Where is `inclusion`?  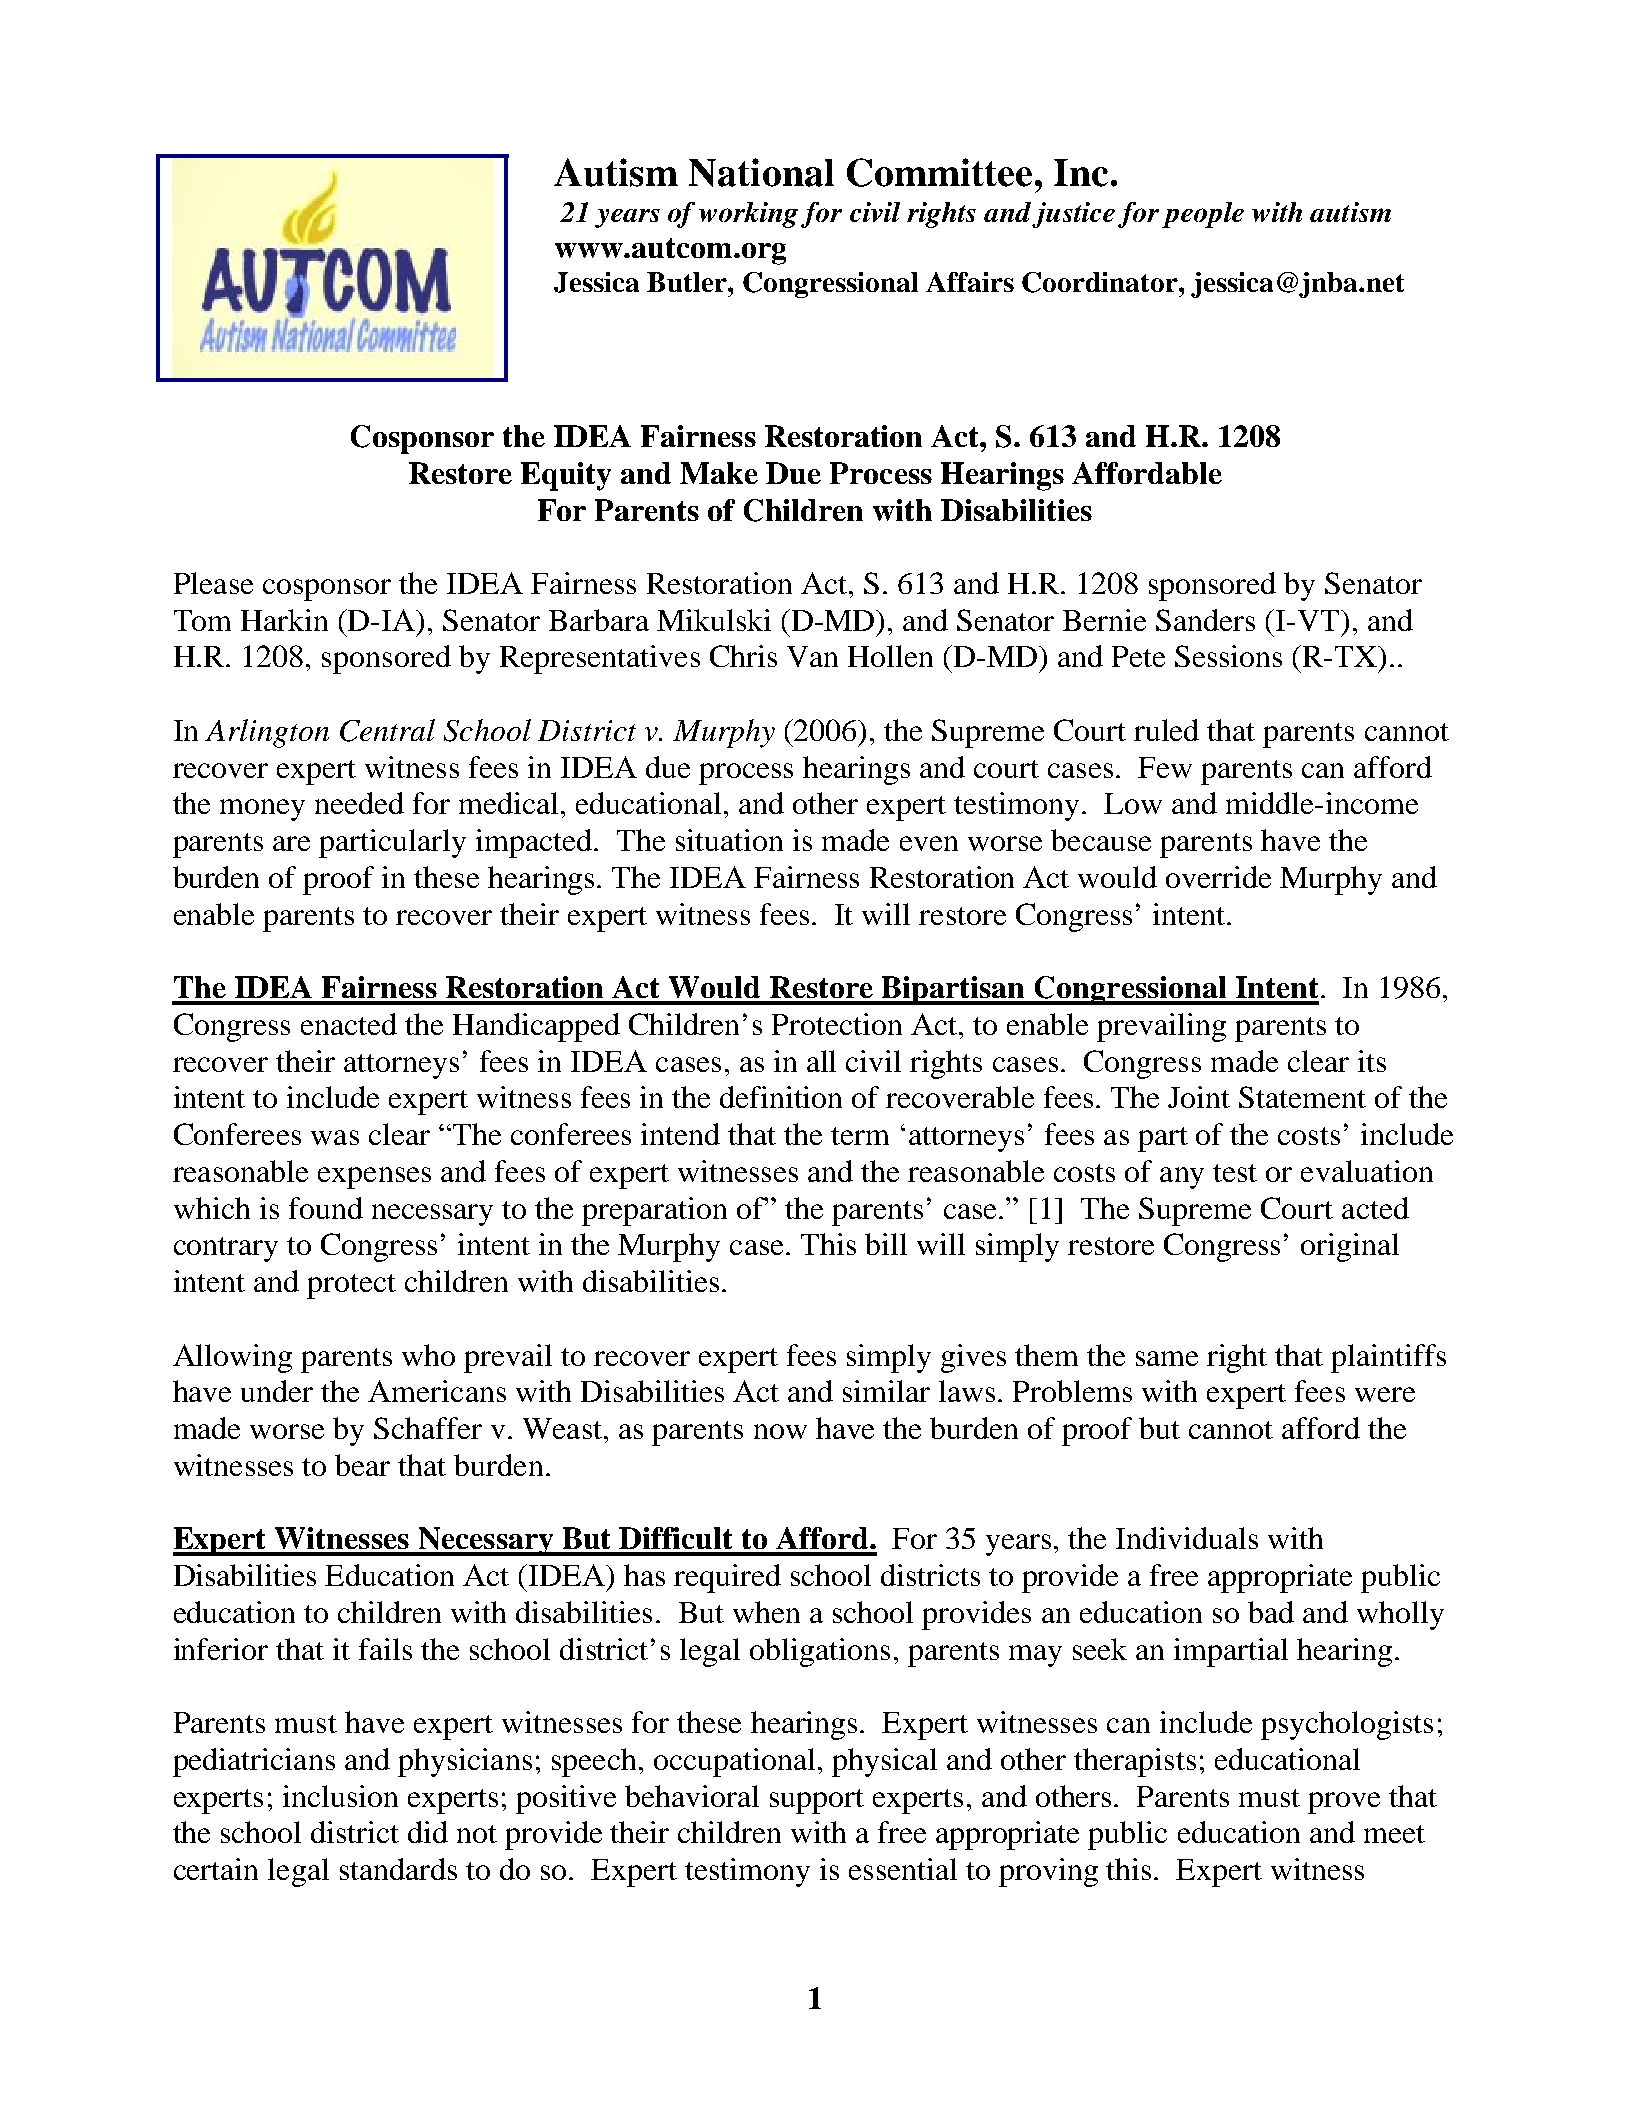
inclusion is located at coordinates (340, 1796).
